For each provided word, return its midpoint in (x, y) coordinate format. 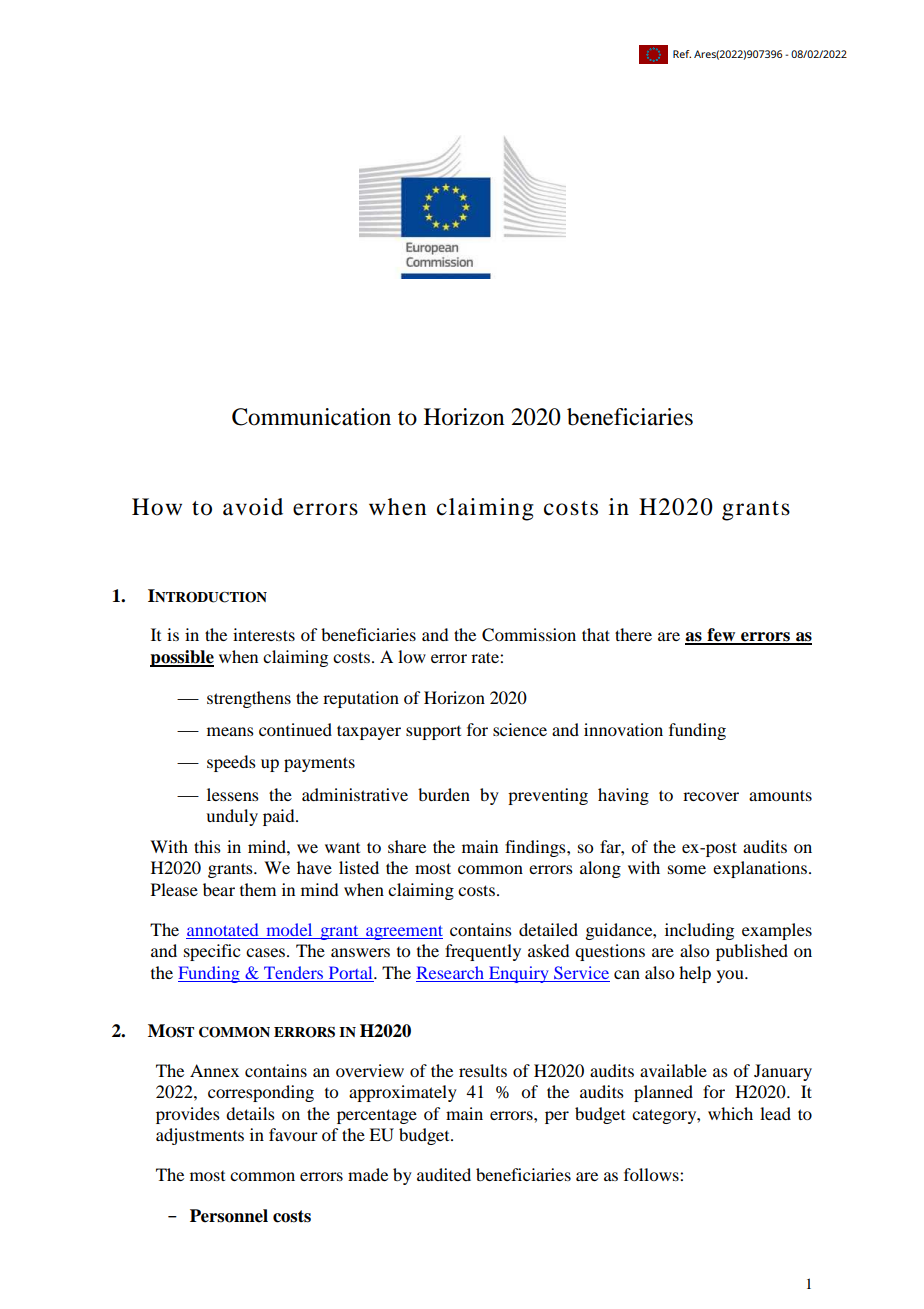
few (721, 636)
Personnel (229, 1216)
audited (444, 1174)
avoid (253, 507)
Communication (311, 417)
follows (652, 1174)
